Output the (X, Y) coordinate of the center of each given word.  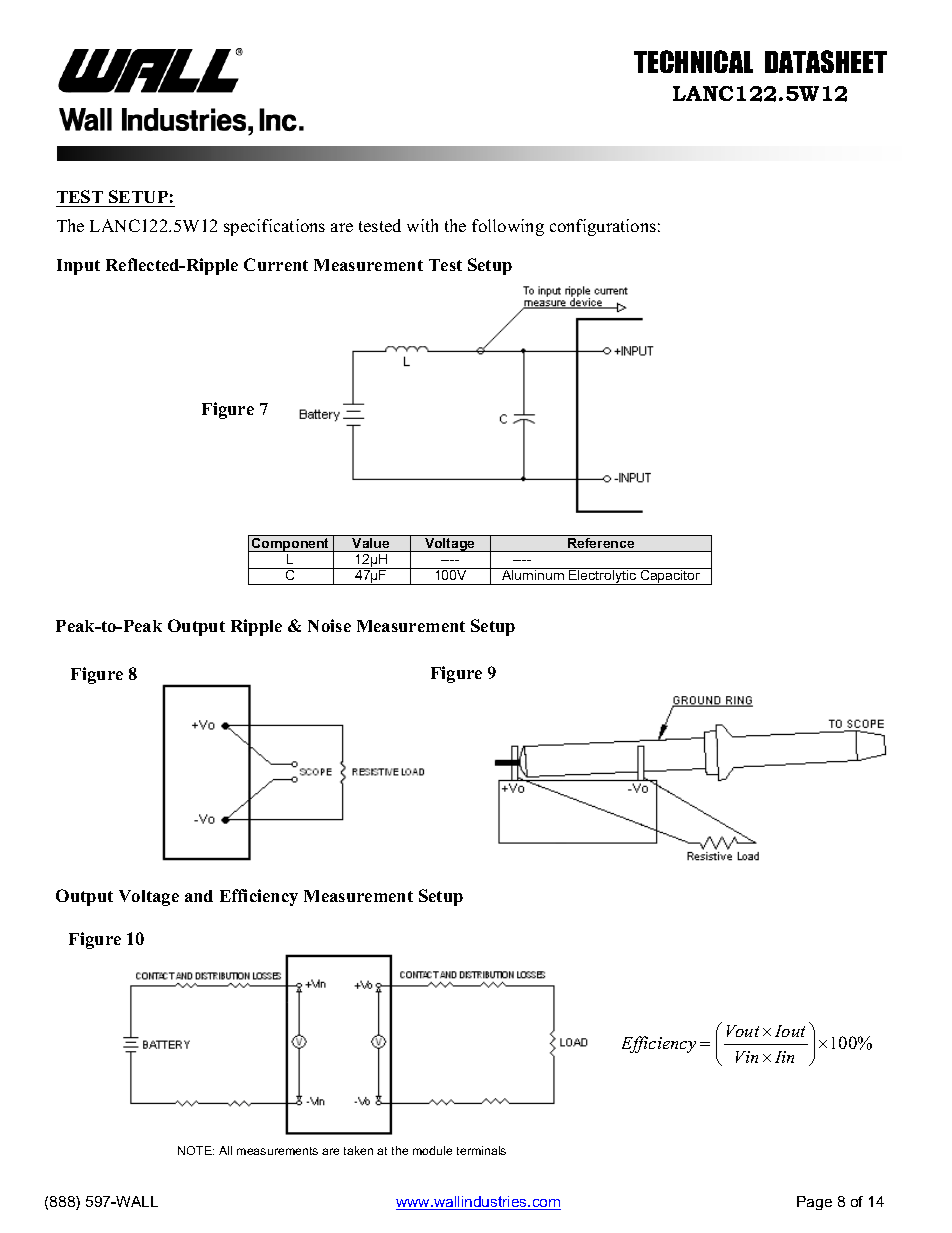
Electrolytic (602, 576)
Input (78, 267)
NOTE (196, 1150)
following (508, 227)
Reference (601, 541)
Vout (743, 1031)
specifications (274, 227)
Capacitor (670, 576)
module (432, 1150)
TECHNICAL (693, 61)
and (199, 896)
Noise (329, 625)
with (422, 225)
